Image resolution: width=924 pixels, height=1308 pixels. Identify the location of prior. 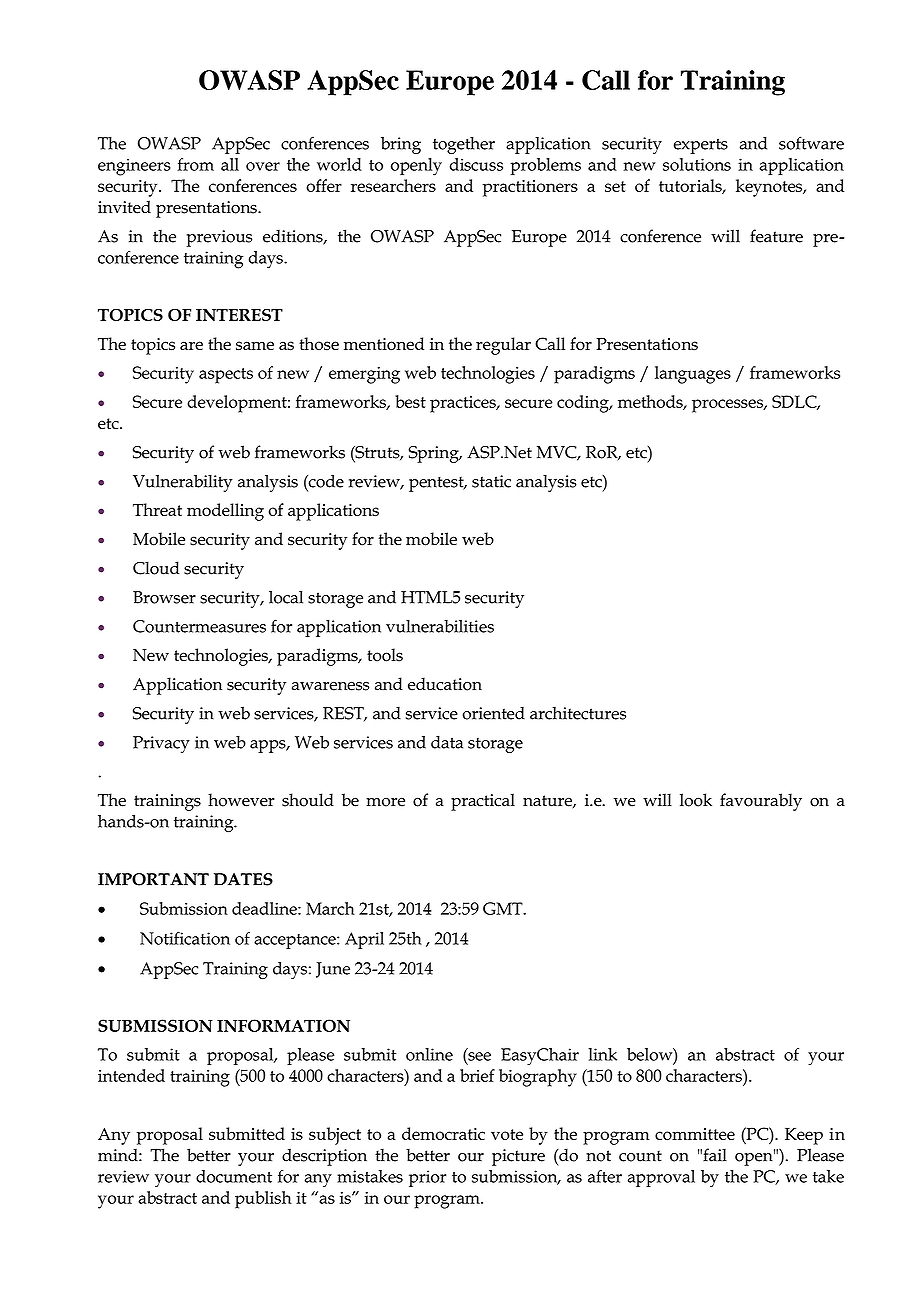
(427, 1178).
